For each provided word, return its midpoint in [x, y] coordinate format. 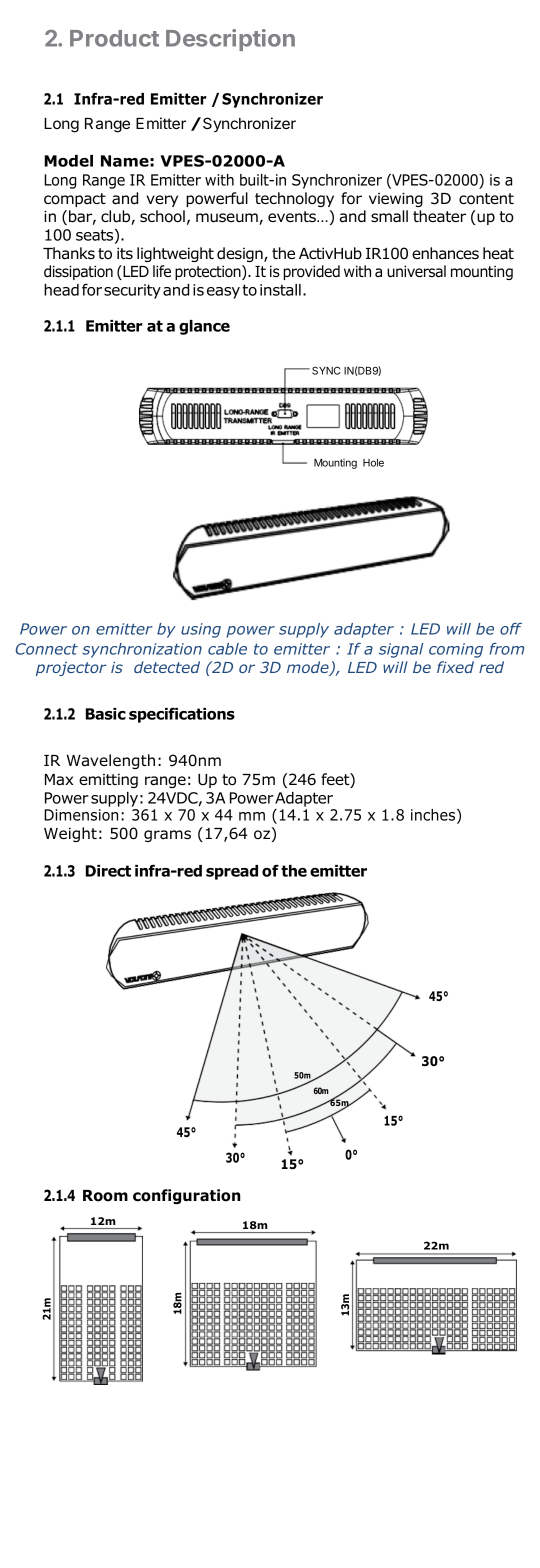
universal [416, 271]
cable [227, 649]
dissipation [78, 272]
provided [311, 272]
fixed [455, 667]
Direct [108, 871]
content [486, 199]
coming [456, 650]
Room [105, 1196]
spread [232, 872]
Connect [47, 649]
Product [114, 38]
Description [230, 40]
